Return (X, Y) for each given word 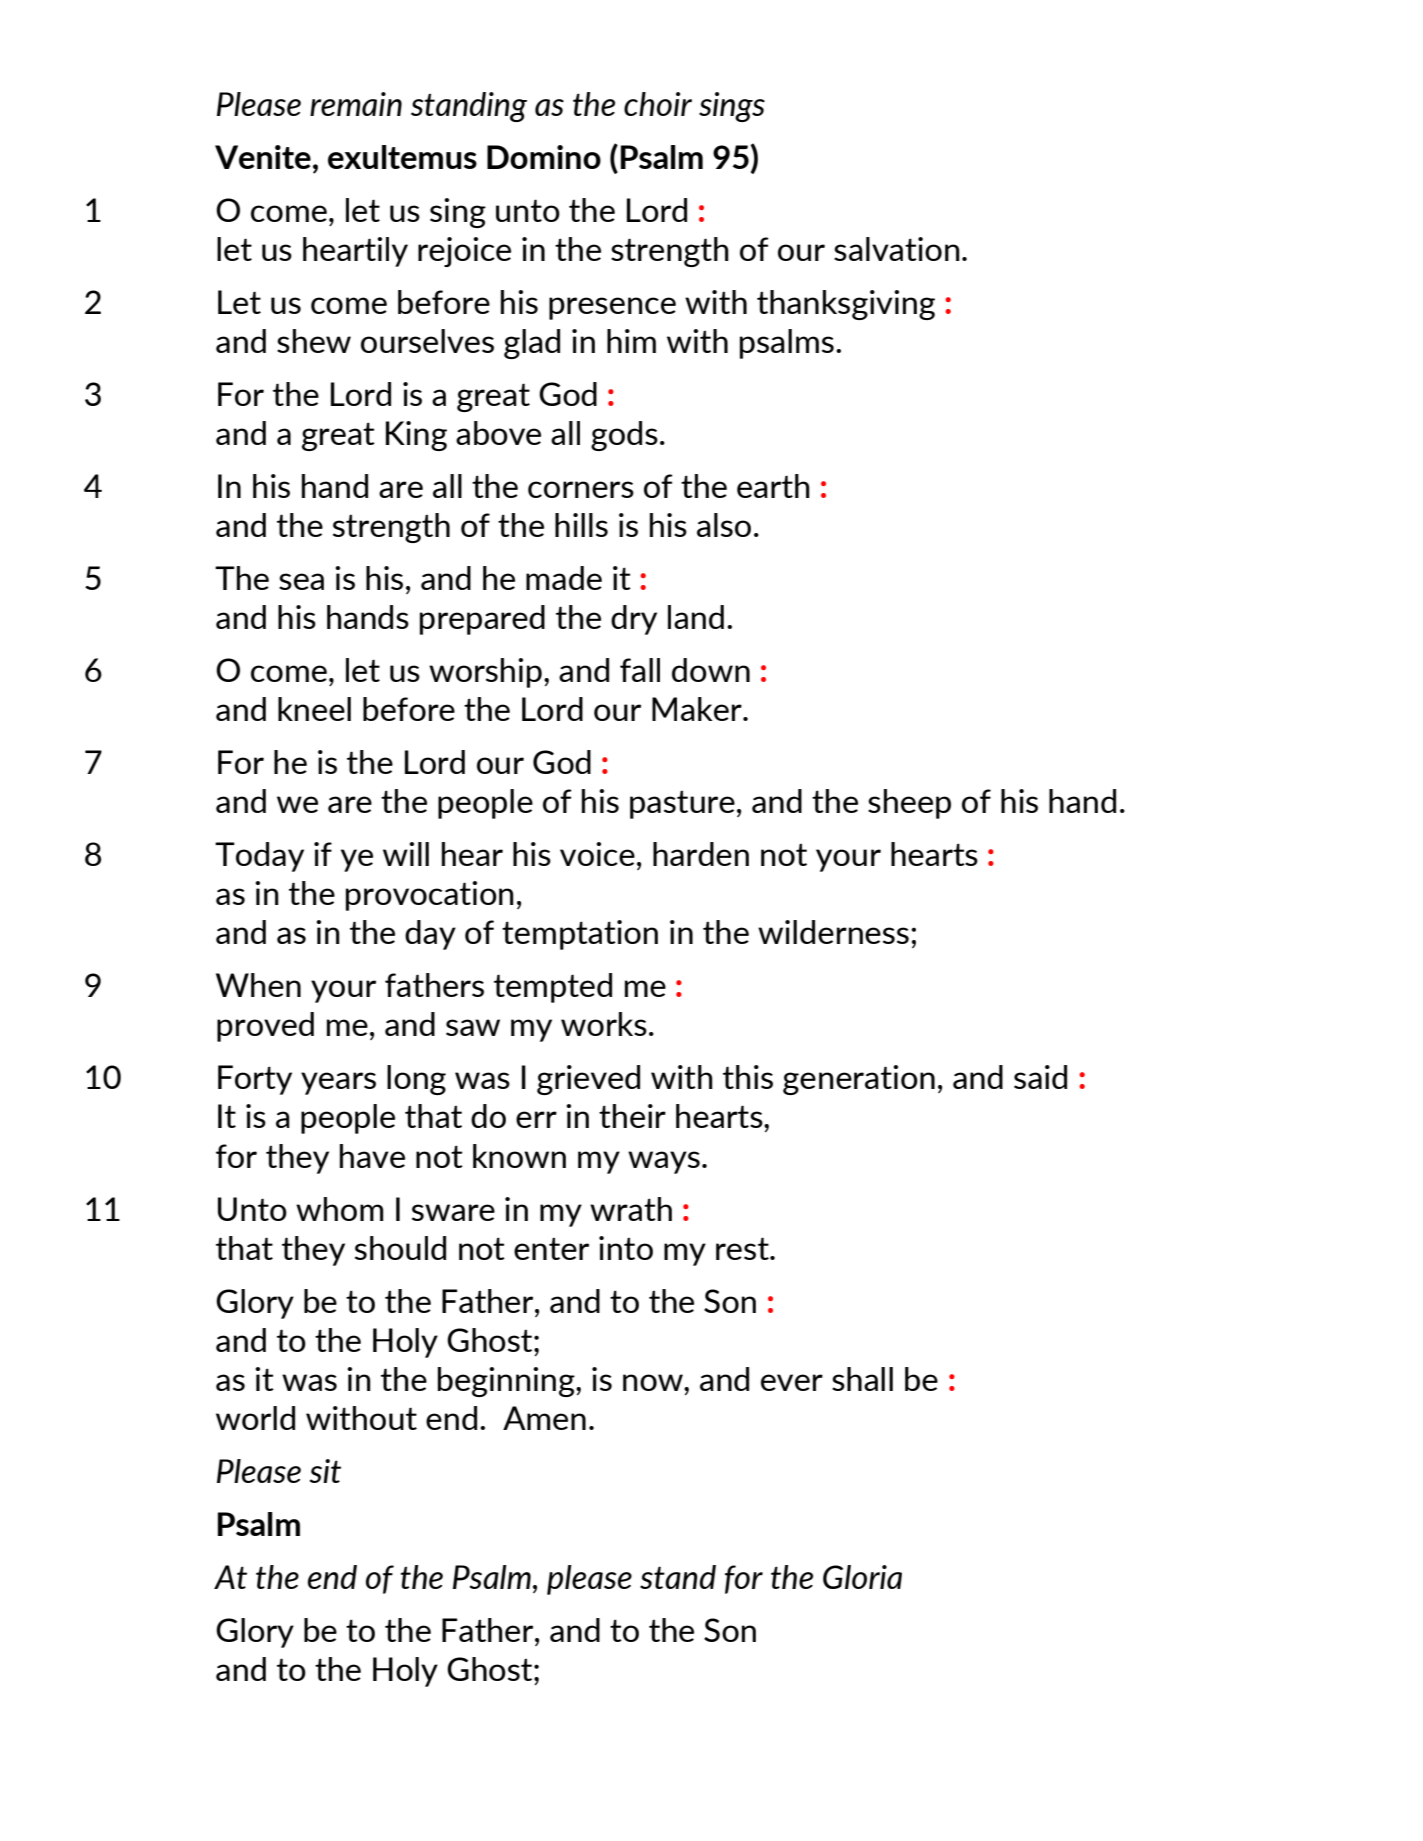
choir (658, 104)
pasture (682, 805)
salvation (897, 249)
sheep (909, 804)
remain (356, 104)
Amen (544, 1418)
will (406, 854)
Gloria (862, 1577)
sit (325, 1471)
